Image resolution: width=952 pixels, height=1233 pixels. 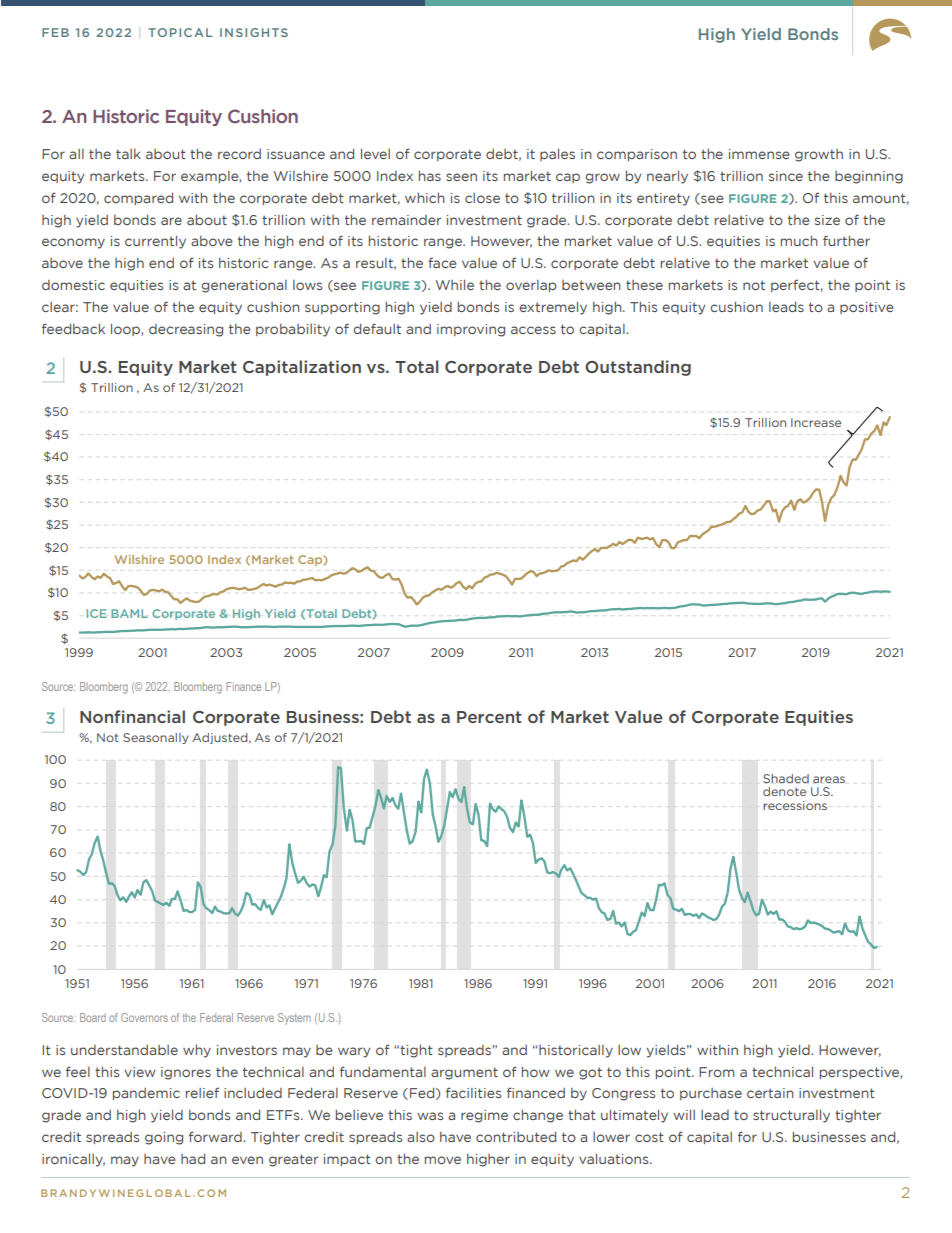 I want to click on seen, so click(x=461, y=177).
